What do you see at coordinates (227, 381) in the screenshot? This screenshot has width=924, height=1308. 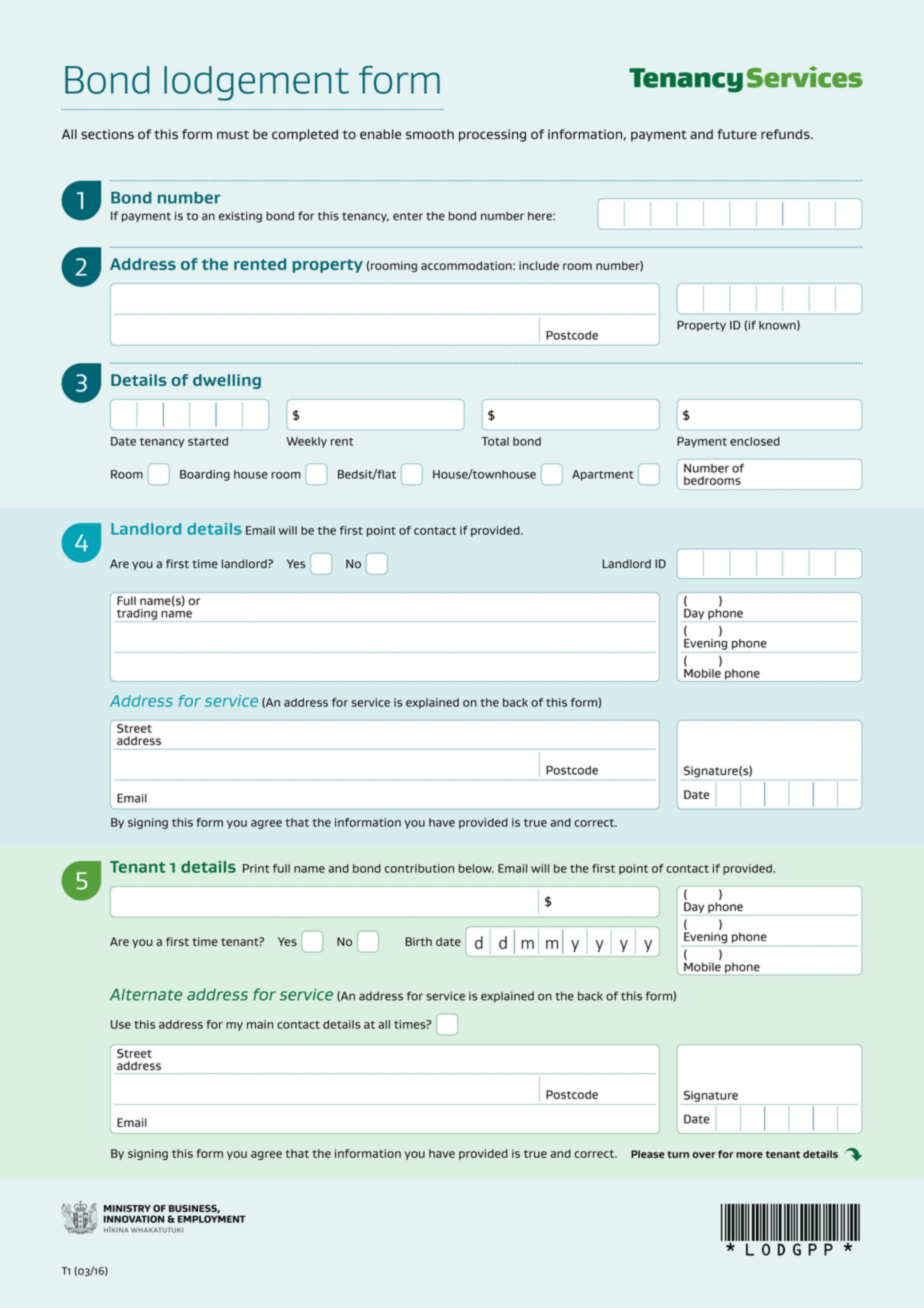 I see `dwelling` at bounding box center [227, 381].
